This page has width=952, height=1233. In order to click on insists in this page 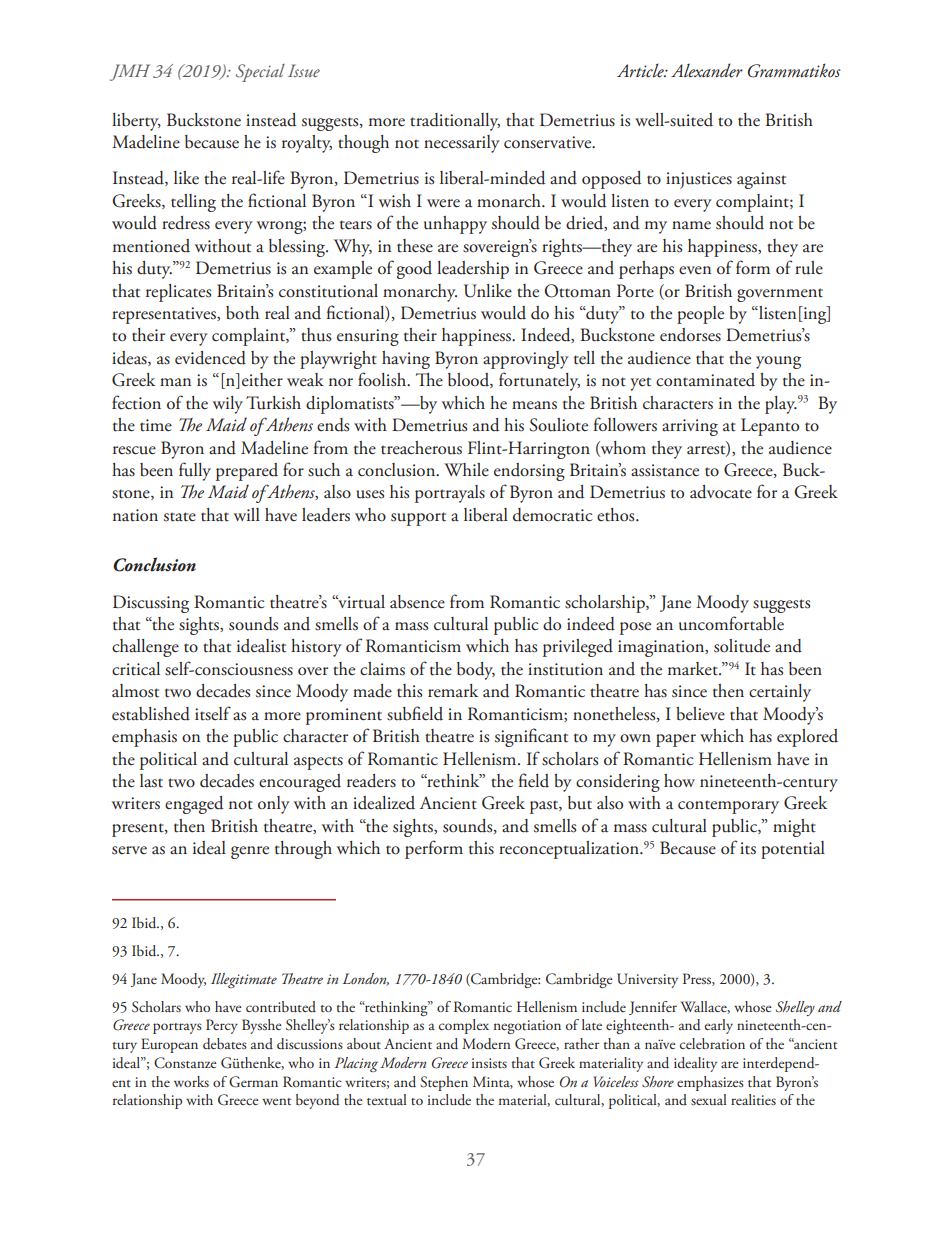, I will do `click(489, 1063)`.
